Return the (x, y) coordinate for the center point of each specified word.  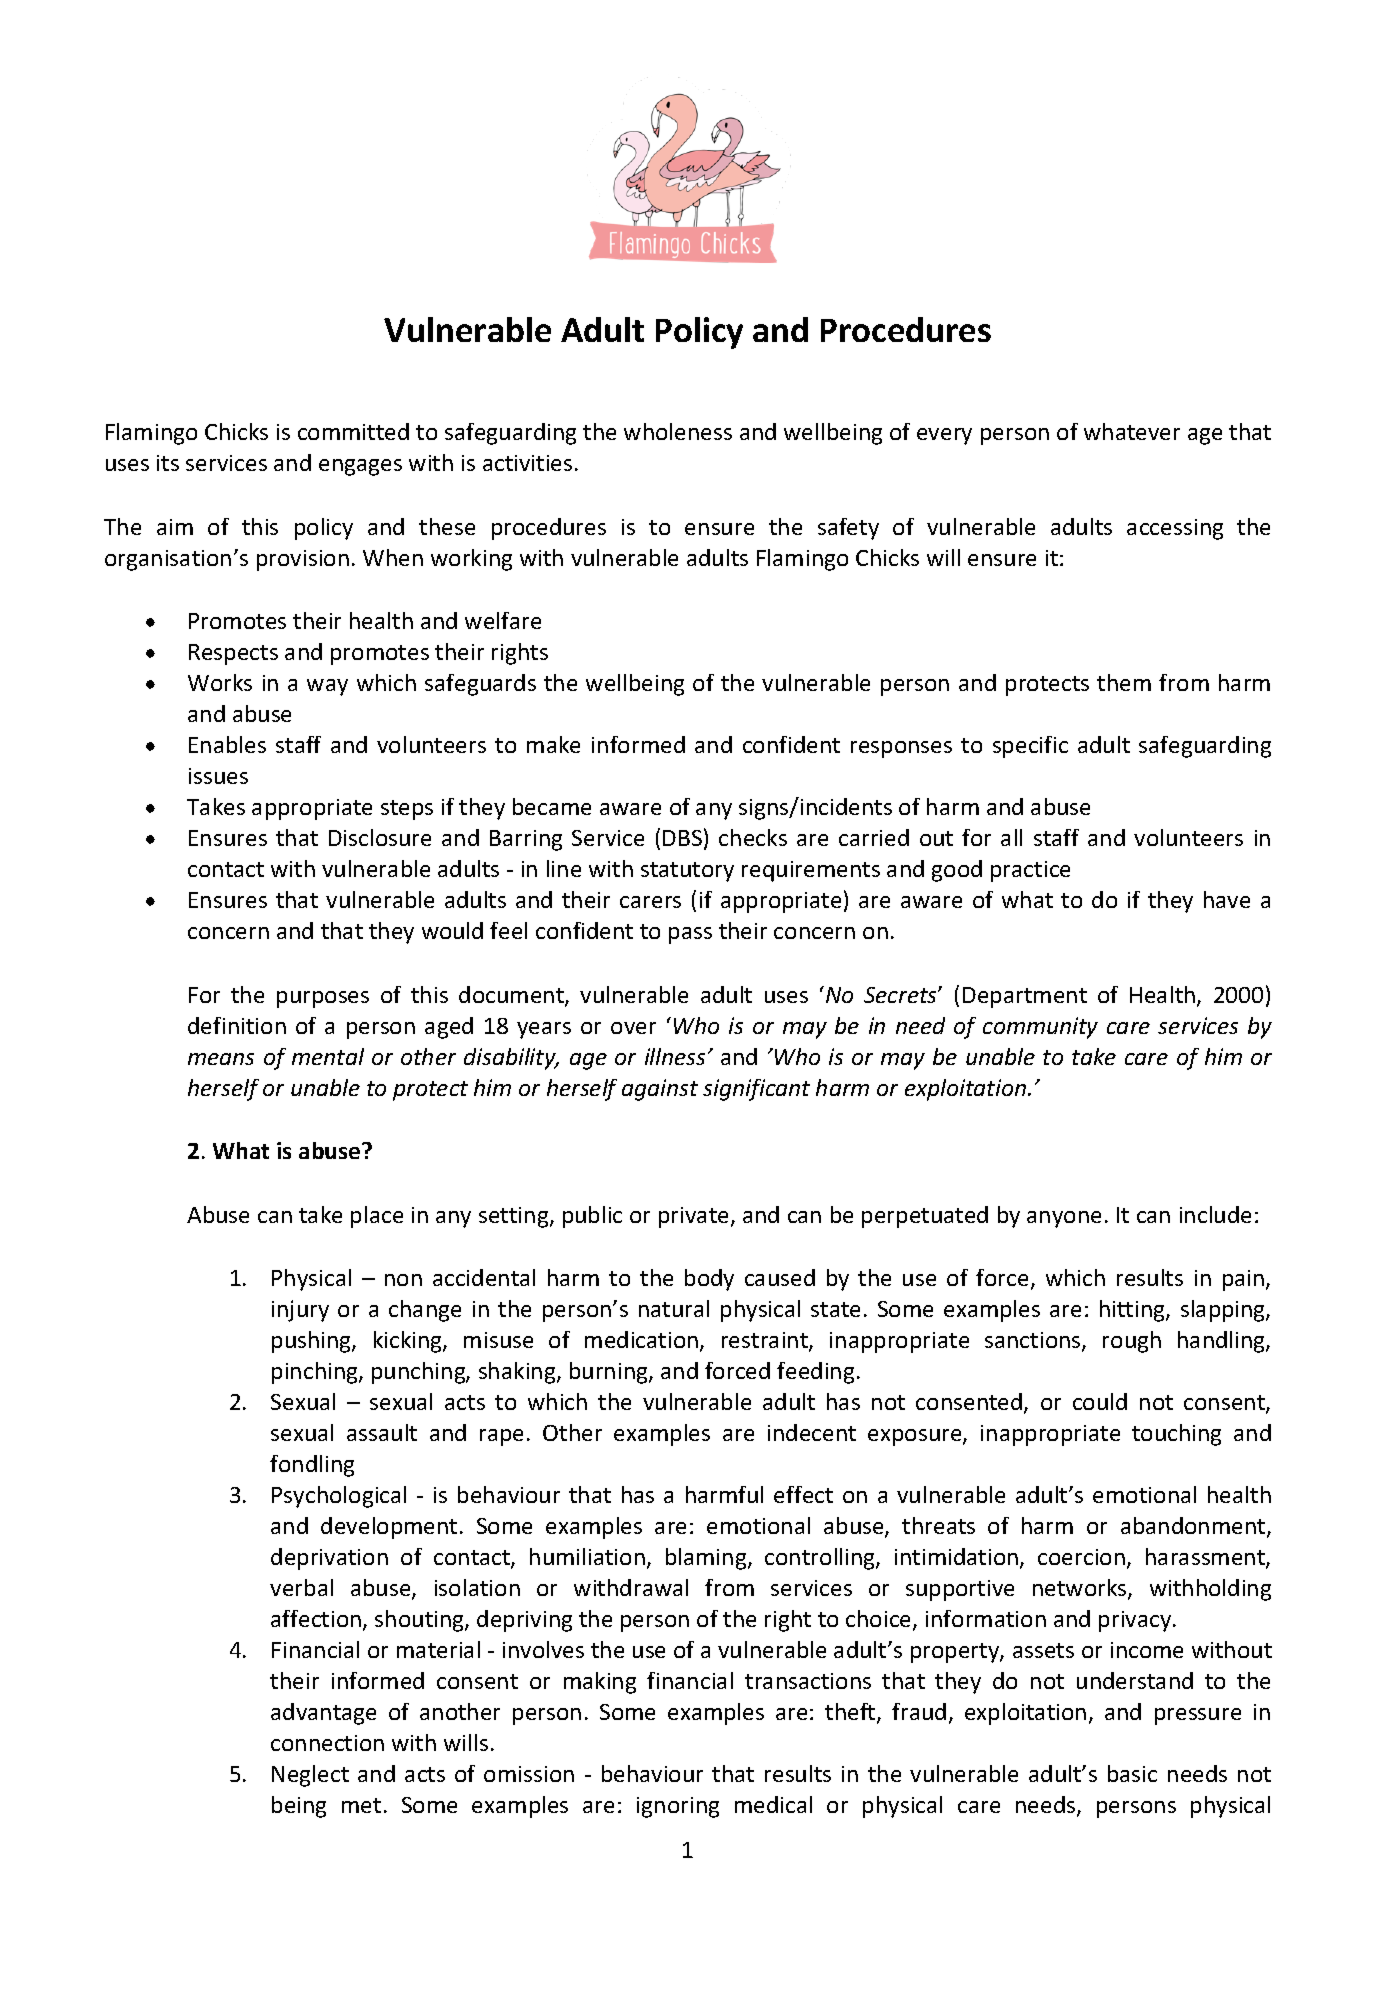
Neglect (310, 1776)
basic (1132, 1773)
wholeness (678, 431)
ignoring (678, 1807)
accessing (1175, 529)
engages (360, 467)
